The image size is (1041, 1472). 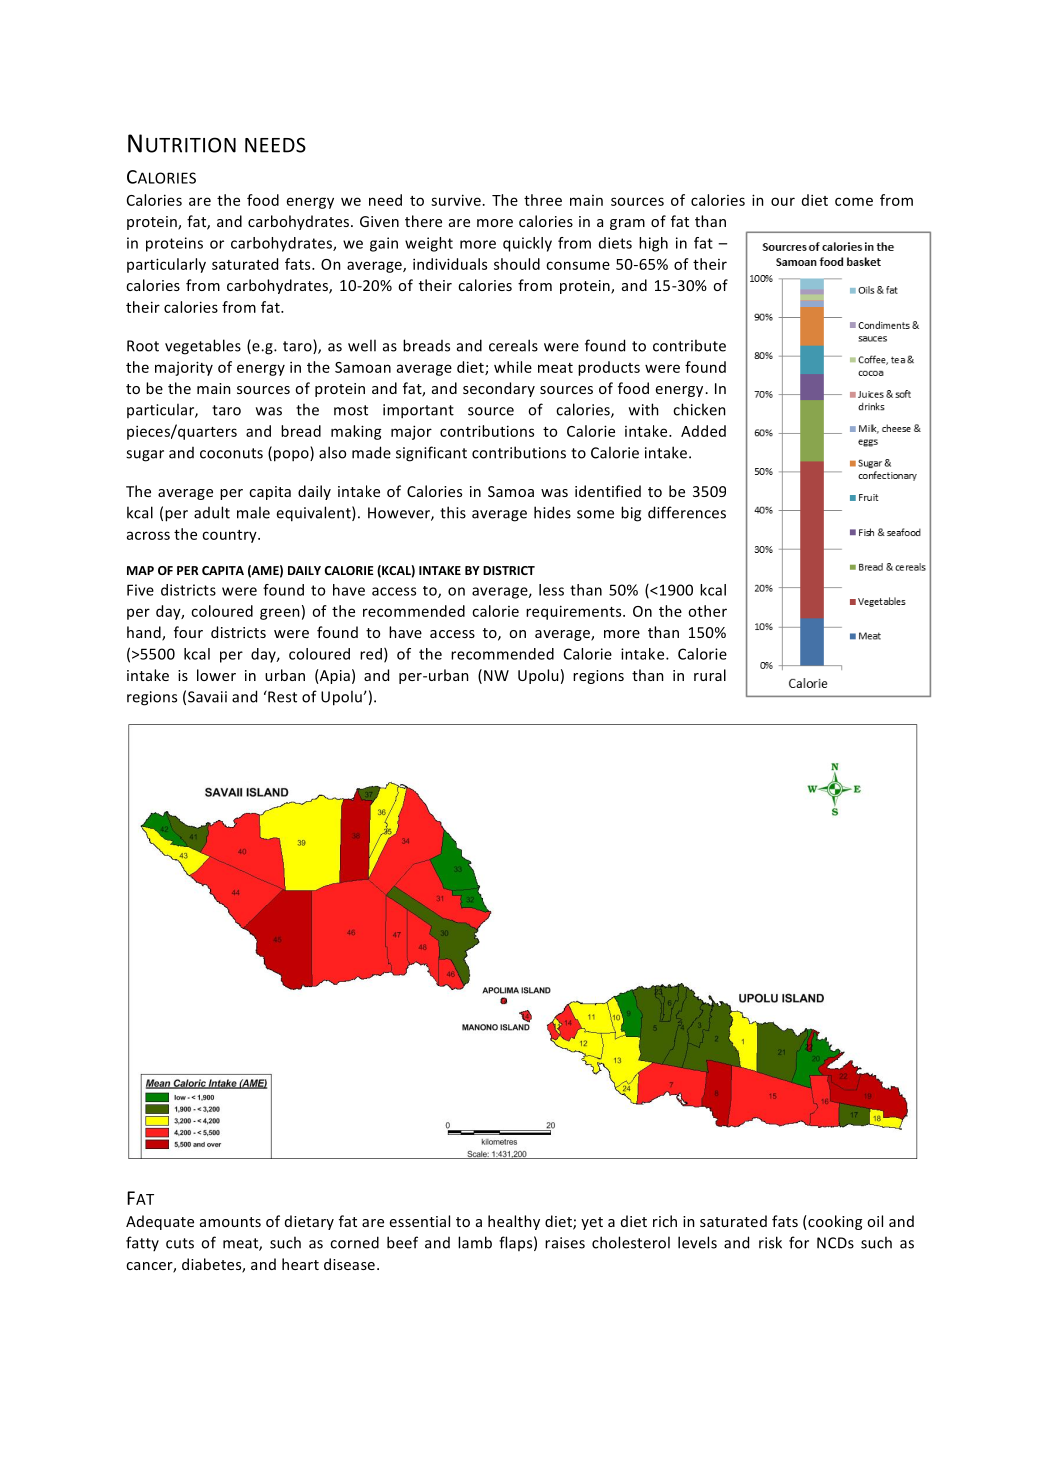 What do you see at coordinates (687, 512) in the image?
I see `differences` at bounding box center [687, 512].
